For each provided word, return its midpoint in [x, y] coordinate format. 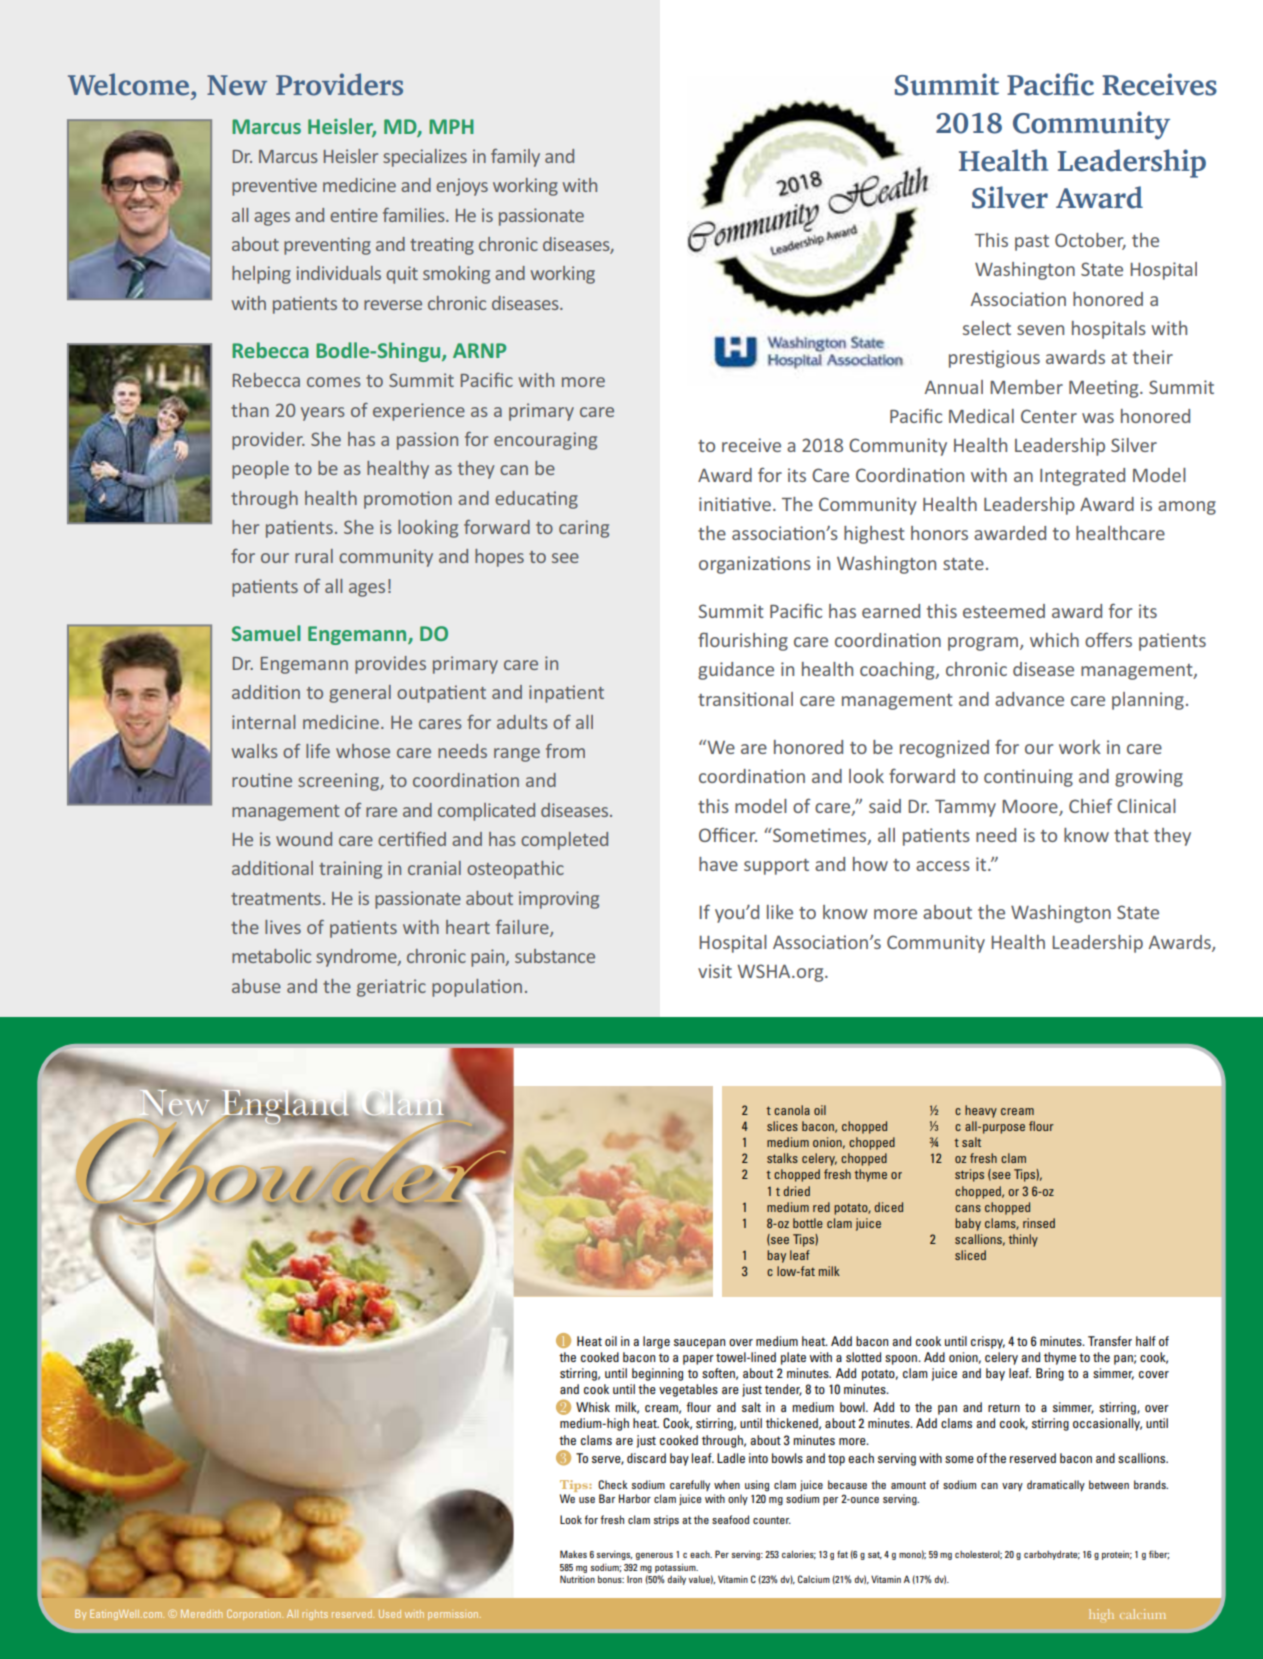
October [1090, 241]
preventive [274, 187]
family [515, 158]
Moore [1031, 807]
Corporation [255, 1614]
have [718, 864]
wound [304, 839]
